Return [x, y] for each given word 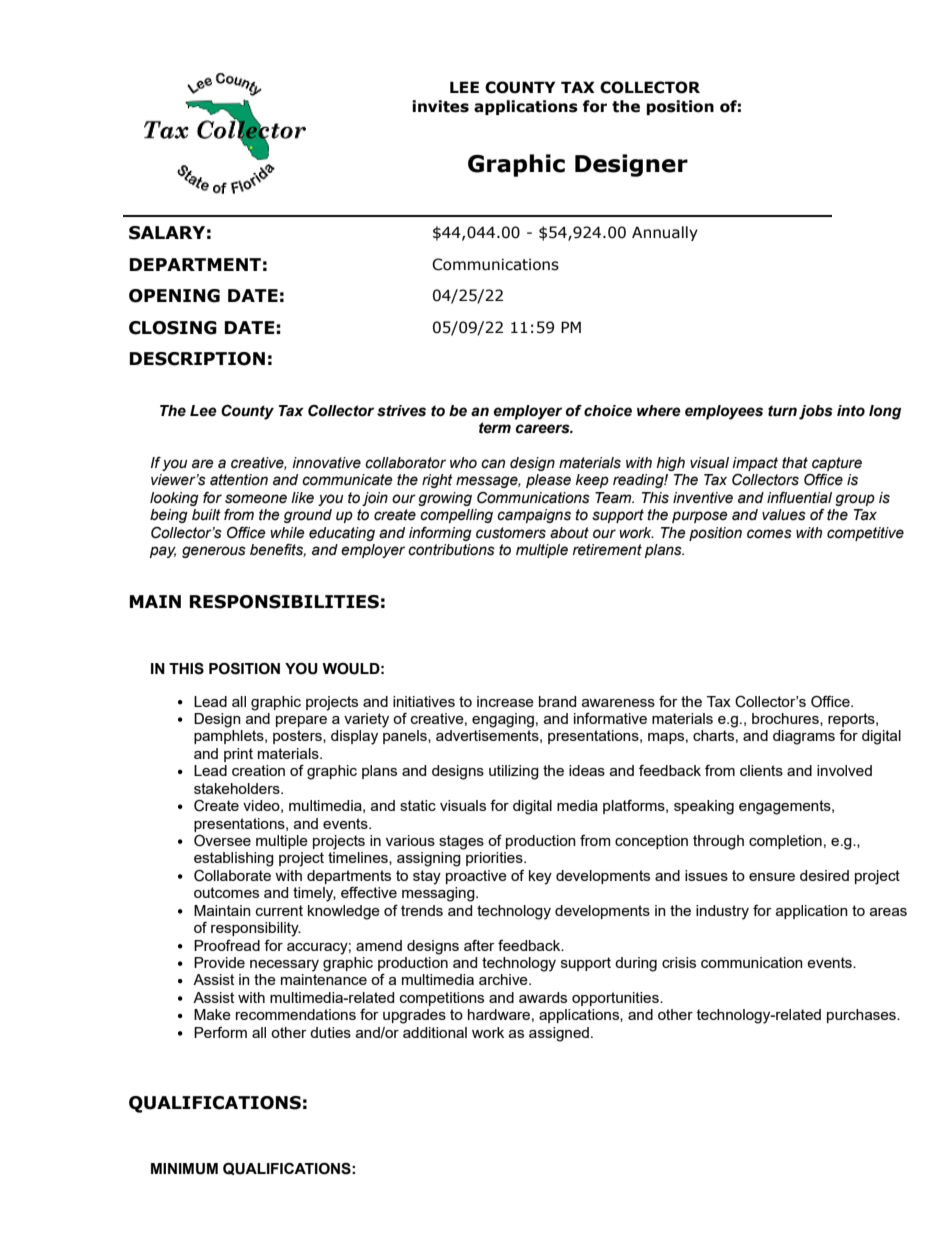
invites [440, 106]
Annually [665, 233]
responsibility [256, 929]
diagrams [804, 737]
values [784, 515]
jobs [816, 412]
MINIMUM [184, 1169]
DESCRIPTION [197, 359]
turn [782, 411]
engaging [503, 720]
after [479, 945]
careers [544, 429]
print [238, 755]
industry [722, 912]
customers [511, 533]
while [287, 533]
